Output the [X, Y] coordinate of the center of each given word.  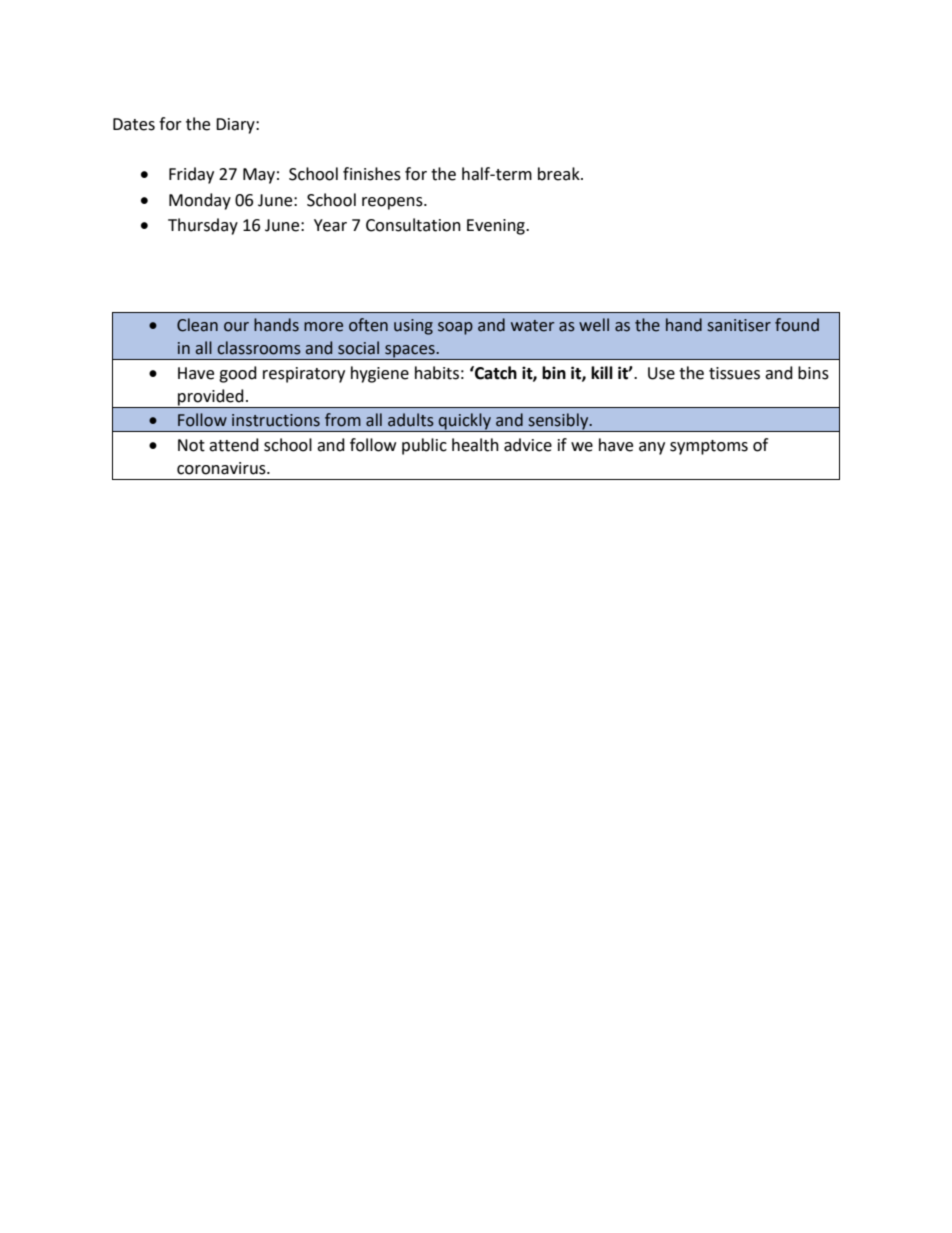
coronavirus [222, 468]
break [560, 174]
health [475, 445]
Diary [236, 126]
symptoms [709, 447]
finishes [372, 174]
